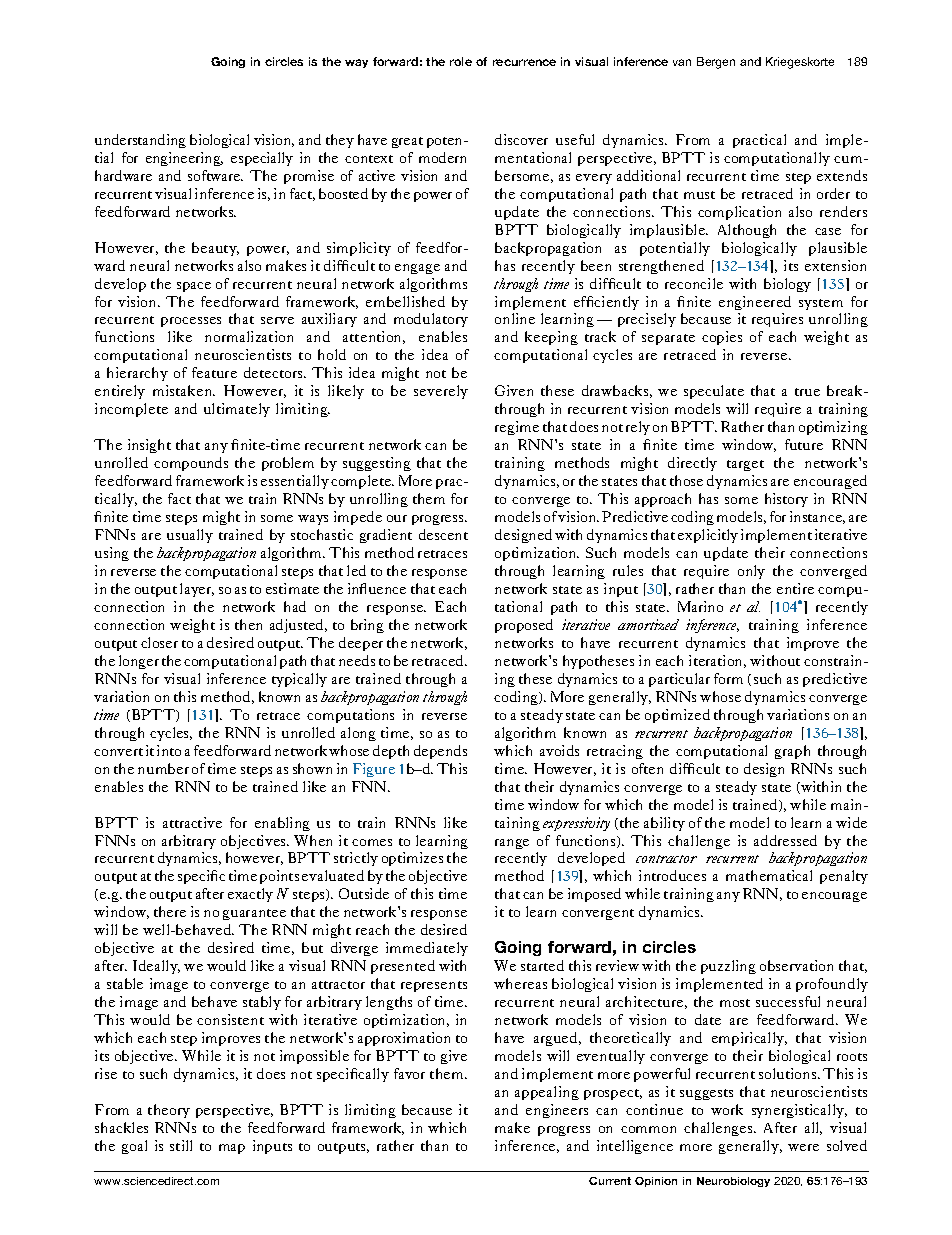 The height and width of the image is (1235, 952). Describe the element at coordinates (716, 63) in the image. I see `Bergen` at that location.
